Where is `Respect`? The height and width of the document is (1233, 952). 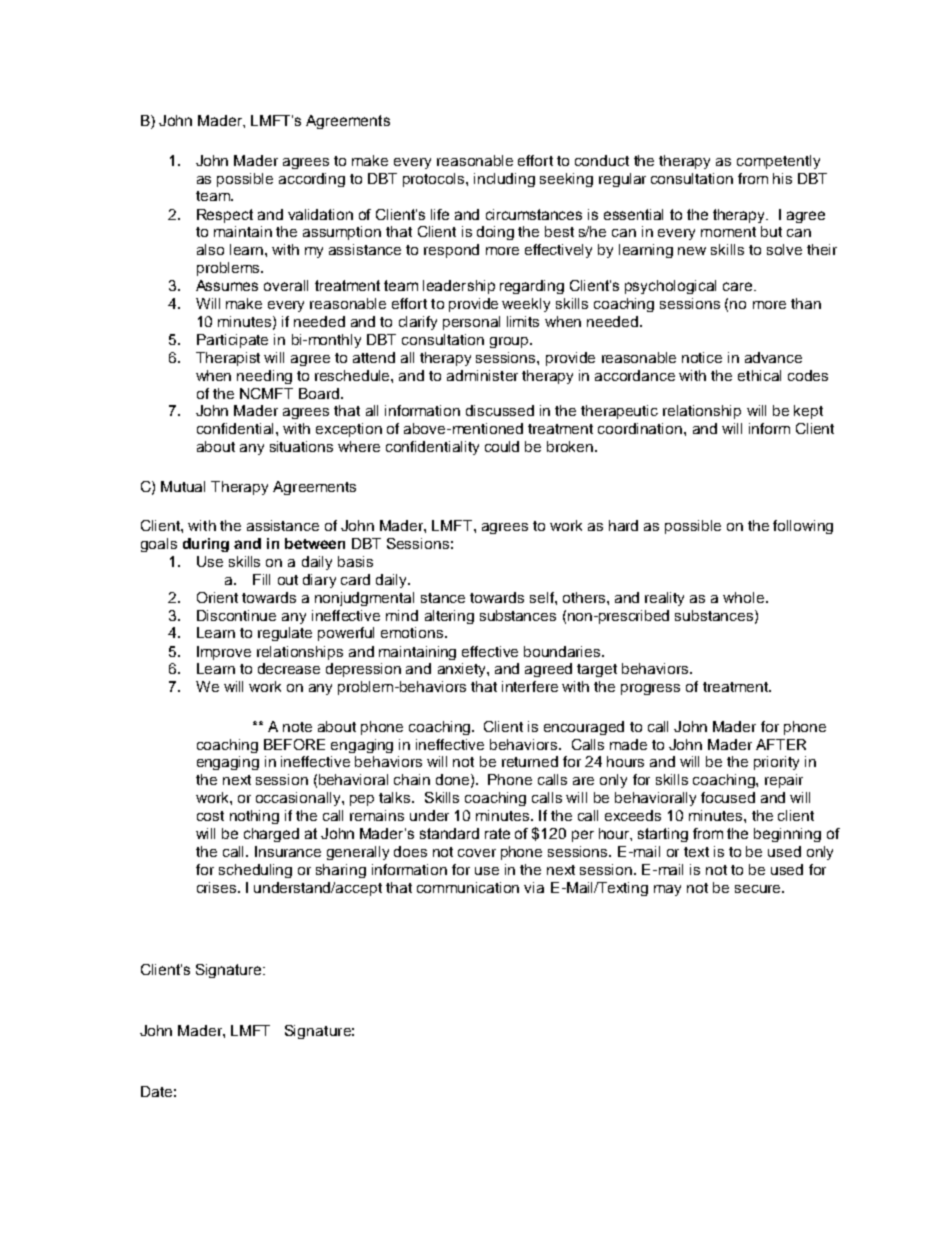
Respect is located at coordinates (225, 216).
